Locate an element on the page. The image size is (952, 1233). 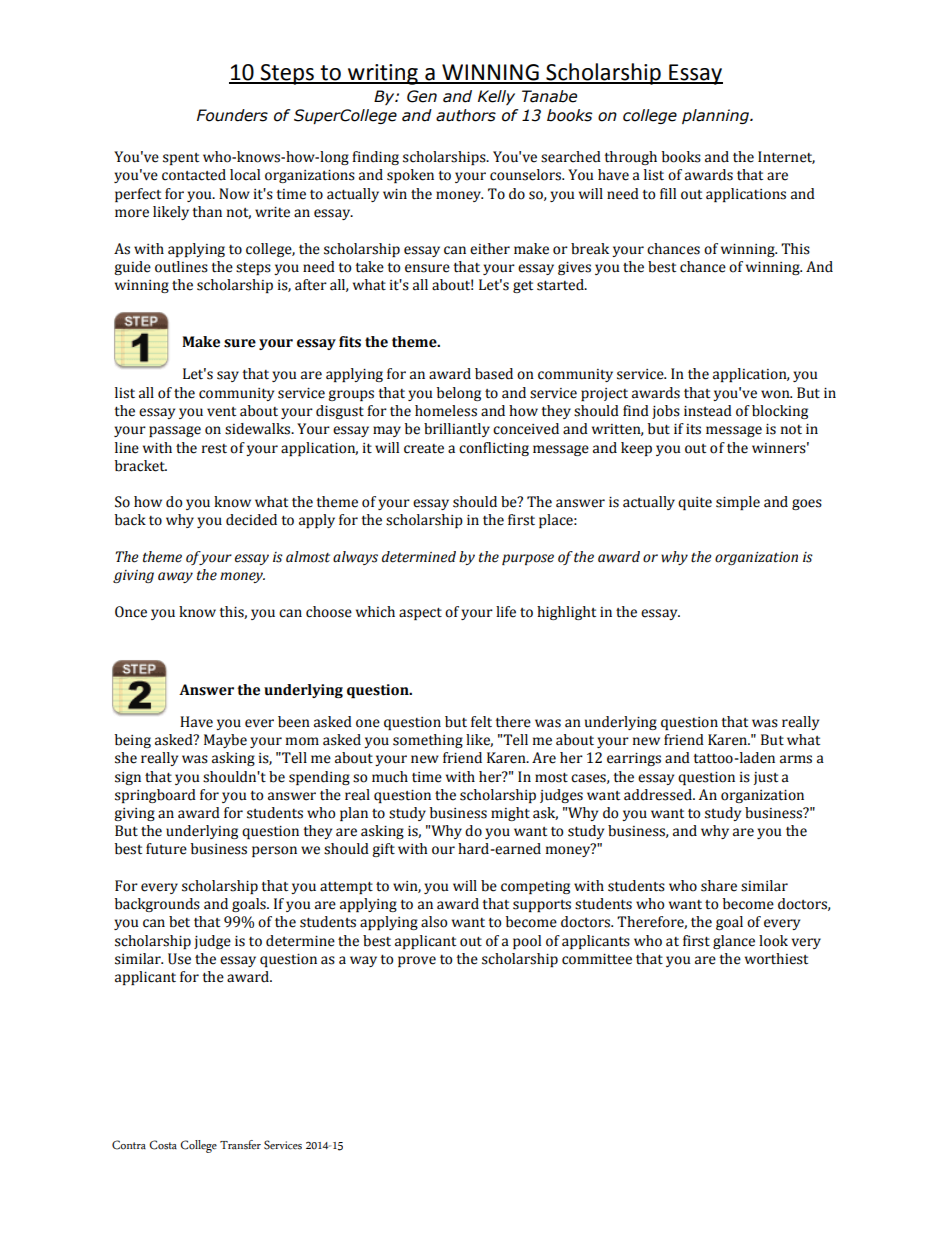
Founders is located at coordinates (232, 115).
